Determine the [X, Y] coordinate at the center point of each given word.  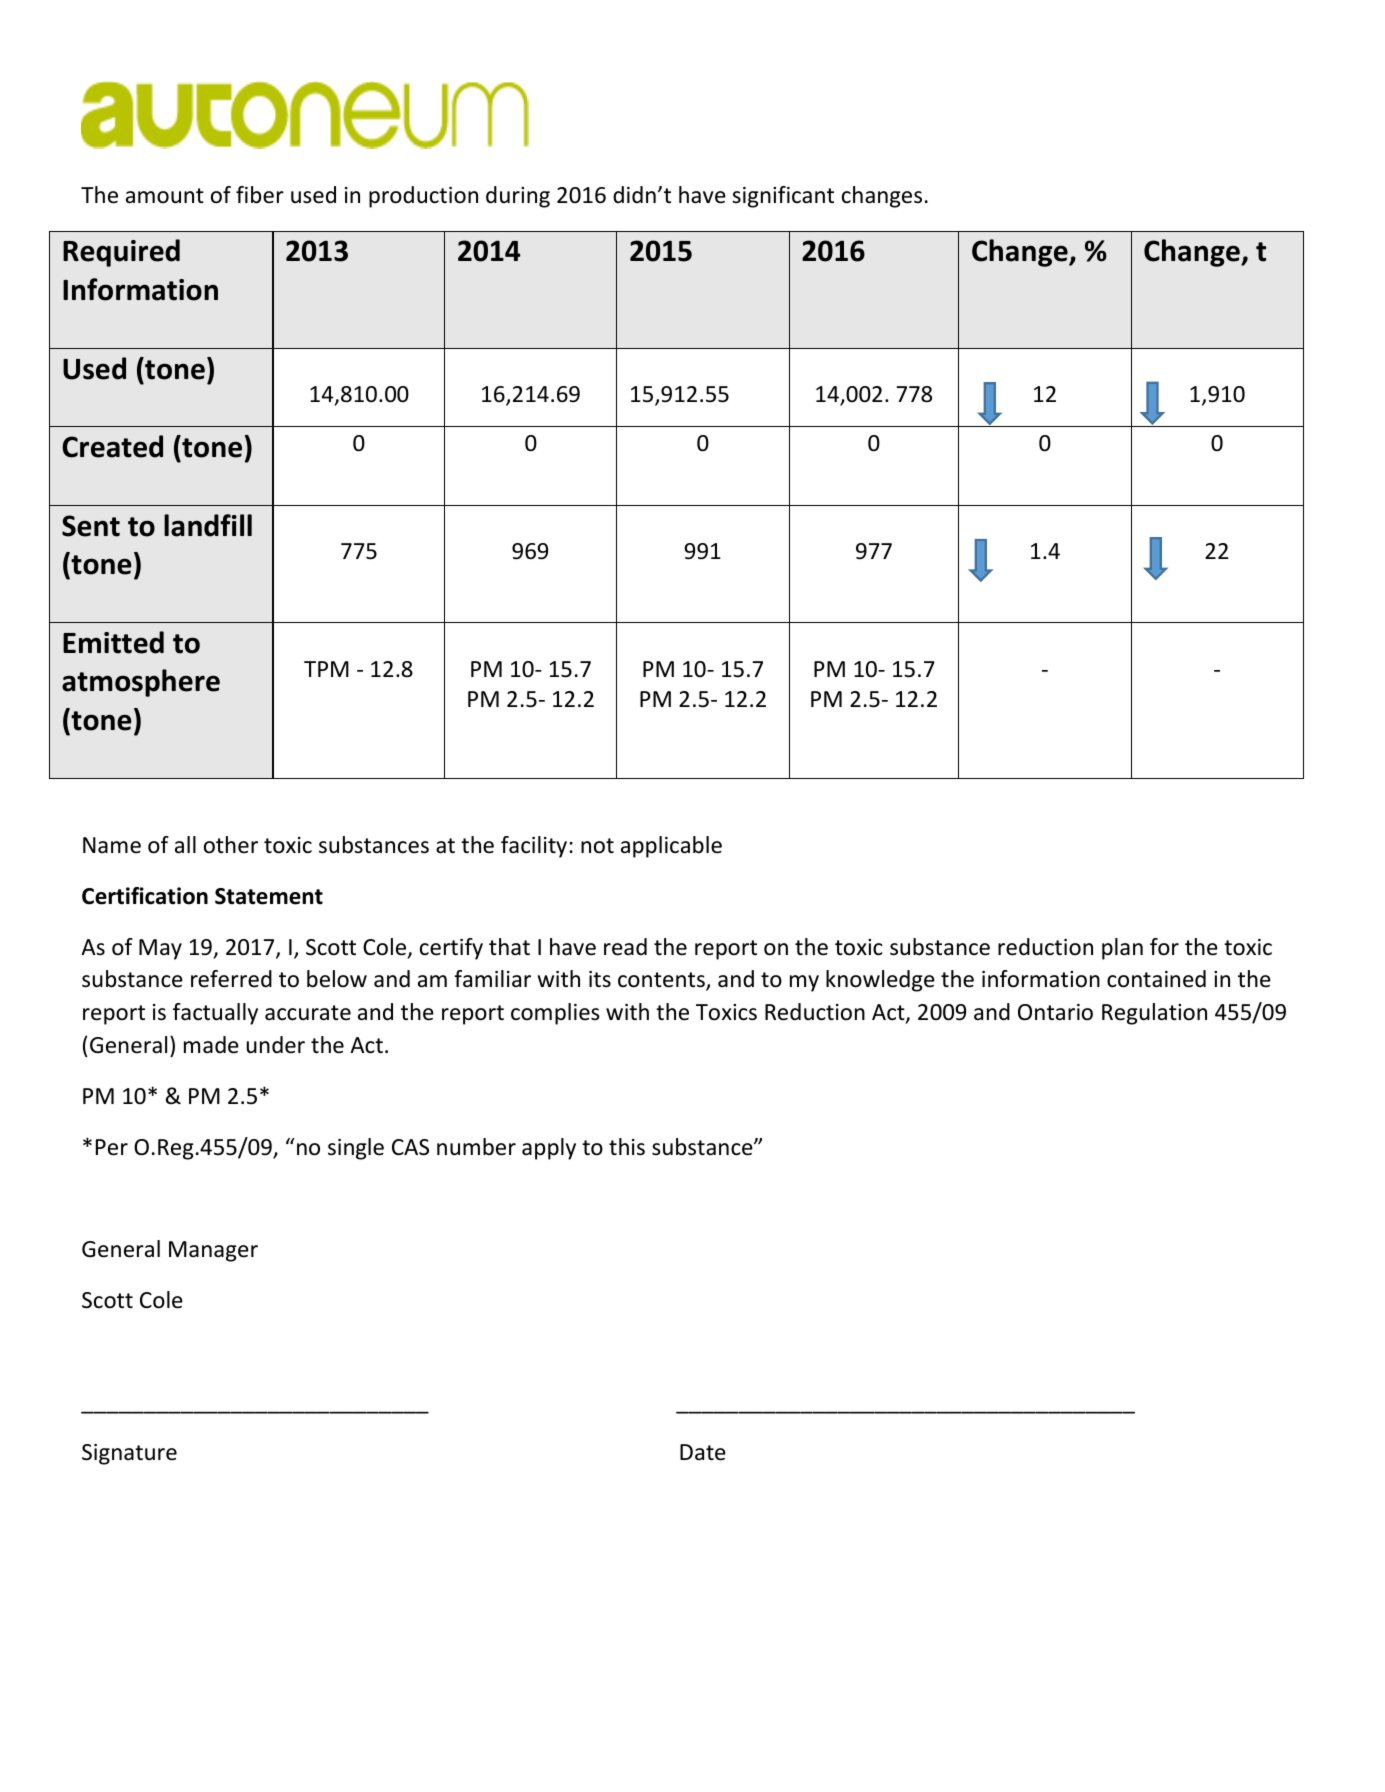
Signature [129, 1454]
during [518, 197]
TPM [326, 669]
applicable [671, 847]
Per [112, 1147]
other [231, 845]
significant [783, 197]
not [597, 846]
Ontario [1055, 1012]
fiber [260, 195]
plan [1122, 949]
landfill [208, 525]
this [627, 1147]
